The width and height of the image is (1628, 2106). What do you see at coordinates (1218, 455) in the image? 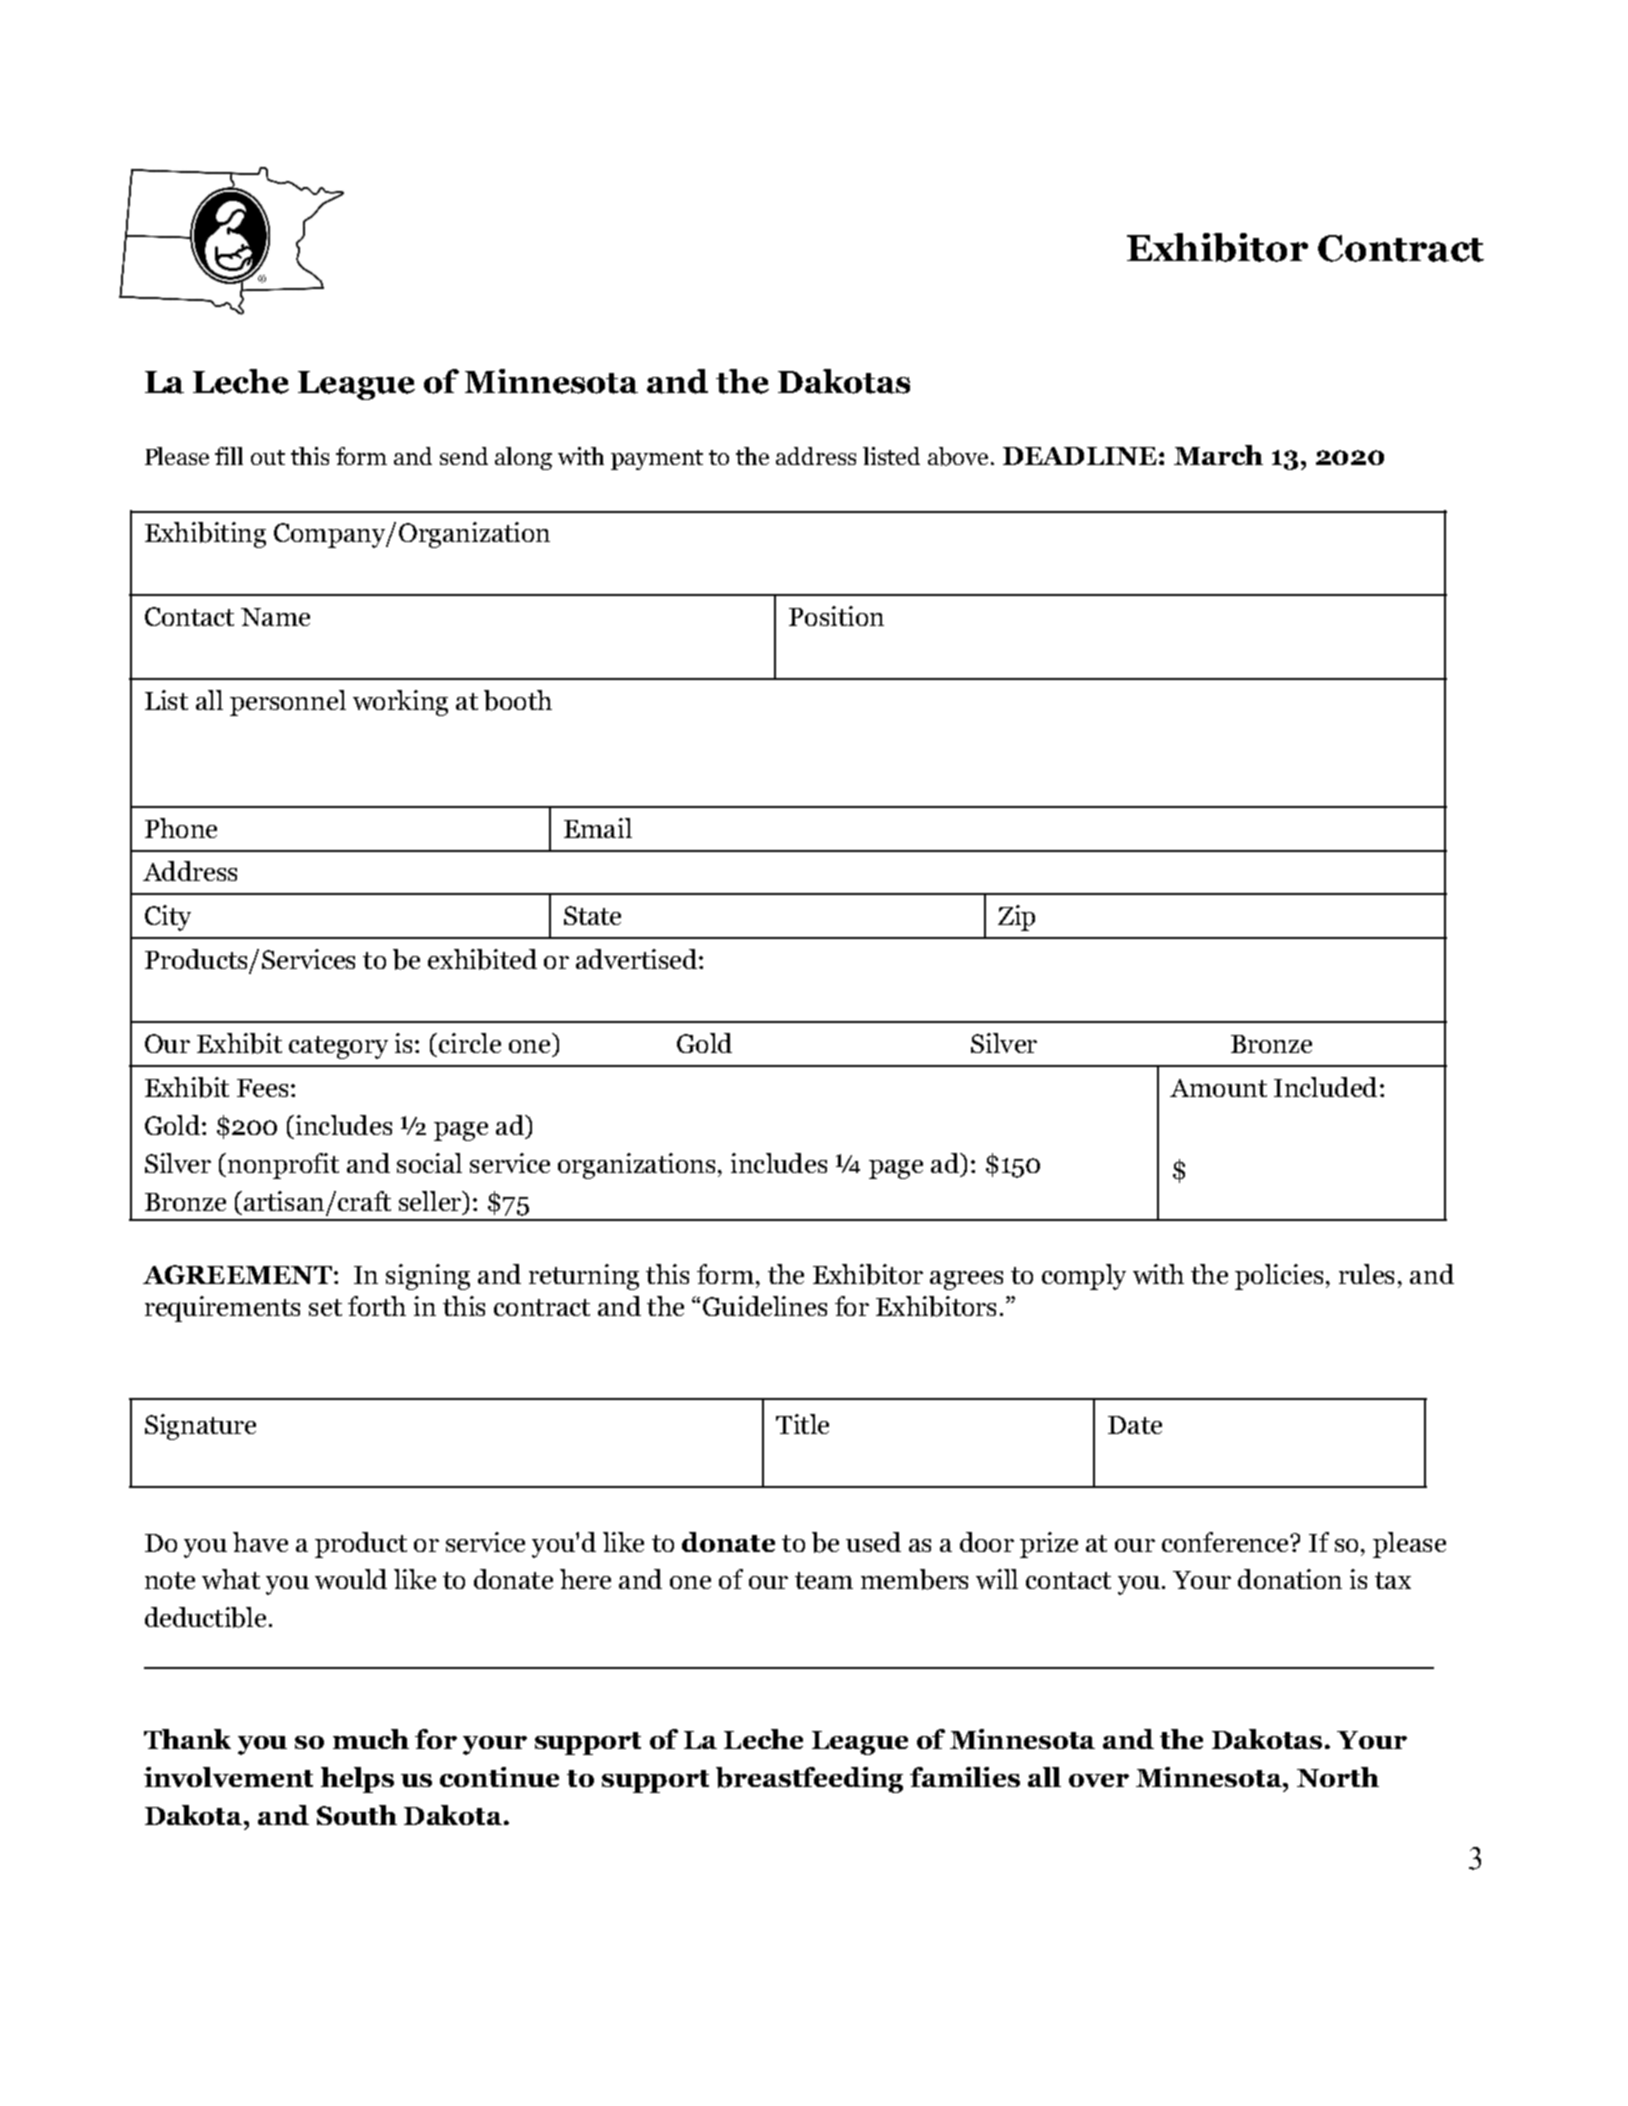
I see `March` at bounding box center [1218, 455].
